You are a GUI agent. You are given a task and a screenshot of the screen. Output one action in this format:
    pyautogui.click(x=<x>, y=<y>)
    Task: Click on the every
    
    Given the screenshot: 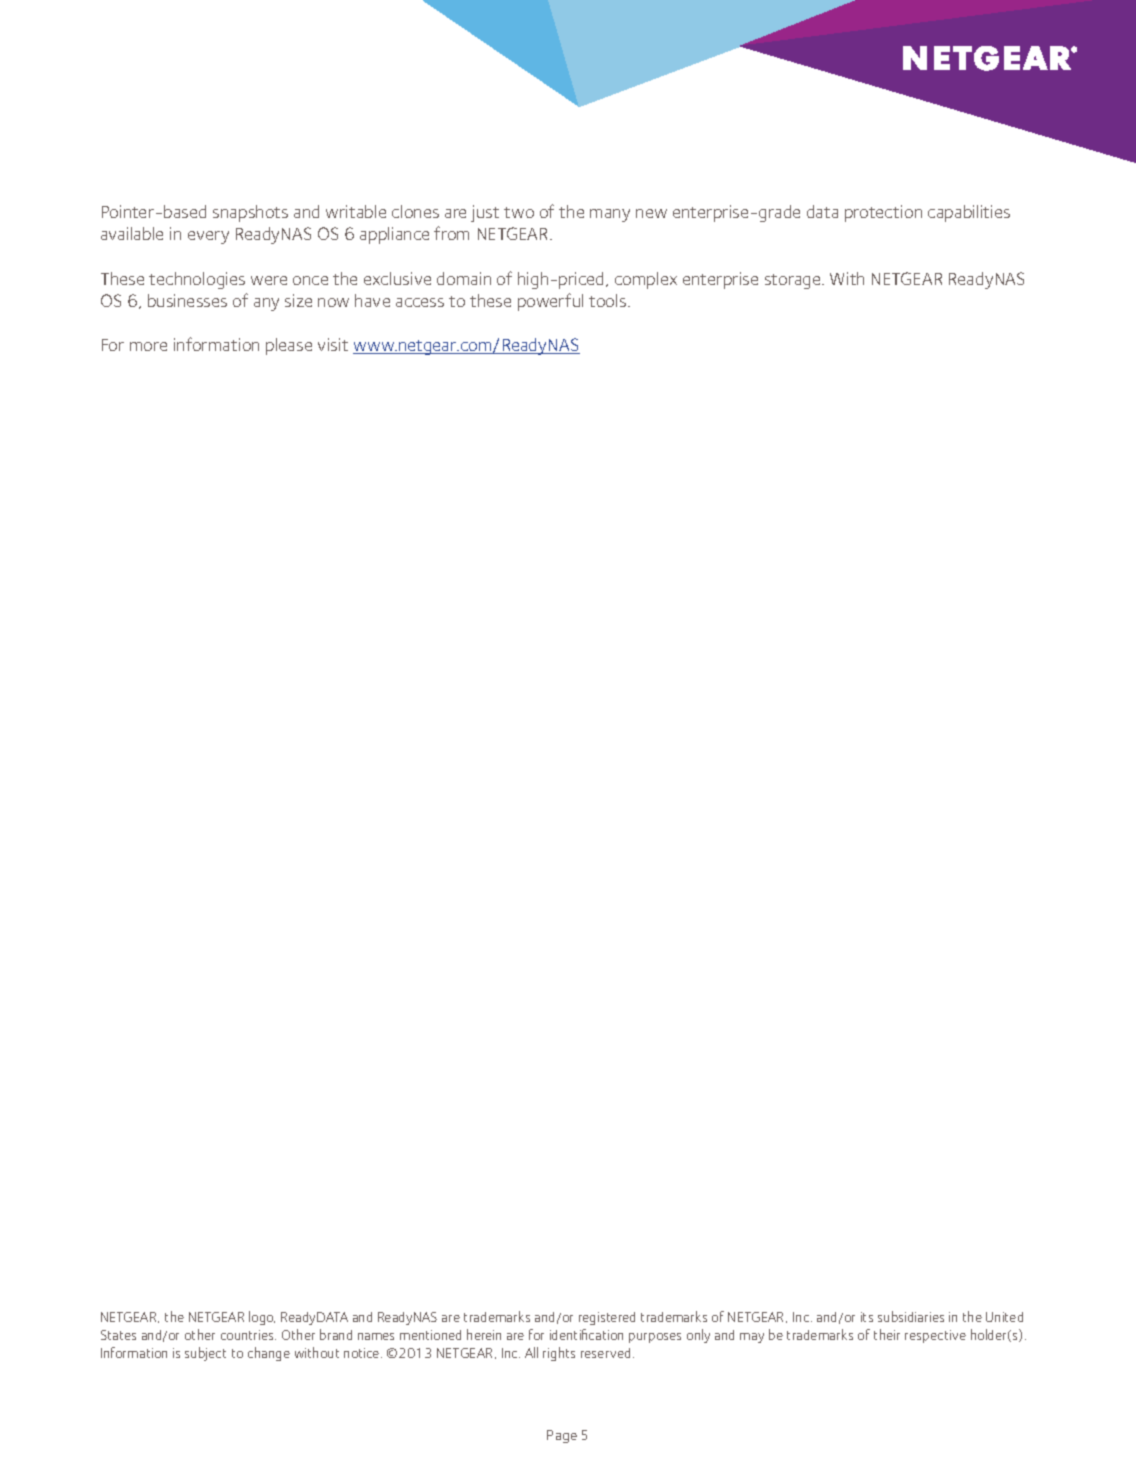 What is the action you would take?
    pyautogui.click(x=208, y=237)
